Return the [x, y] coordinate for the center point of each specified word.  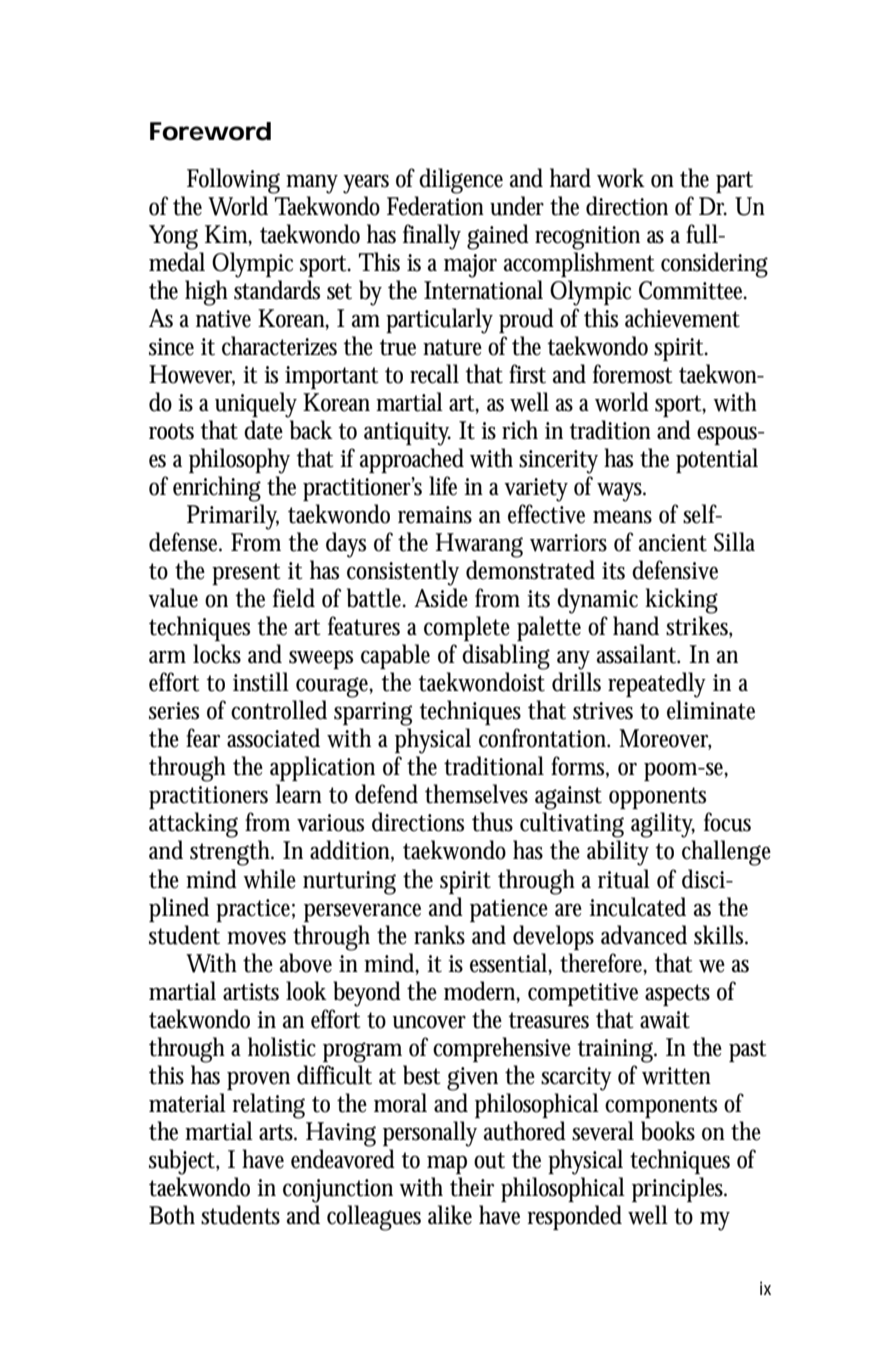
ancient [673, 543]
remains [435, 515]
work [621, 178]
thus [492, 822]
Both [172, 1215]
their [472, 1187]
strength [232, 853]
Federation [435, 206]
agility [663, 825]
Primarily [233, 517]
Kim [228, 235]
